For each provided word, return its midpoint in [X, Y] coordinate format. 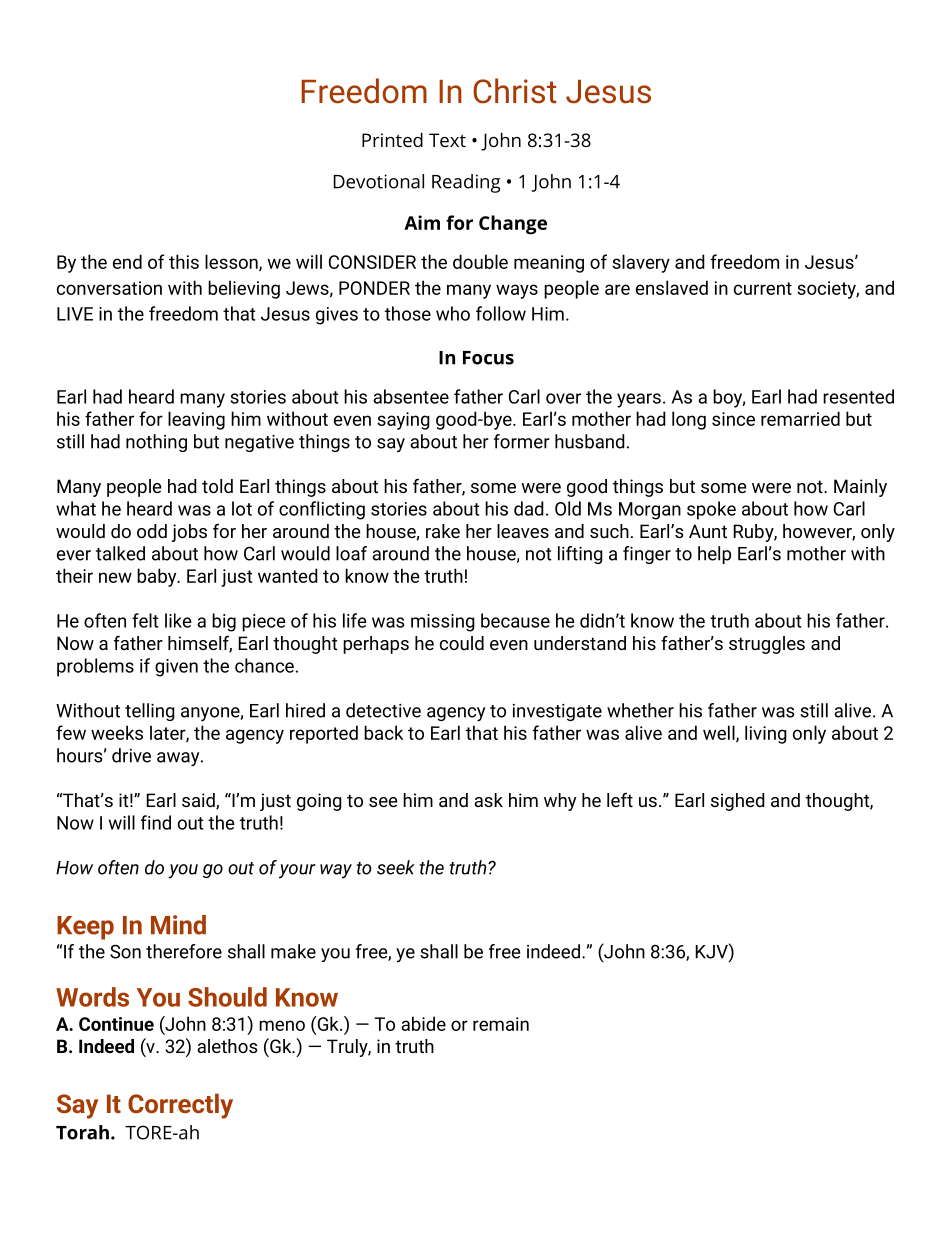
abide [423, 1023]
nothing [156, 443]
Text [447, 140]
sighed [738, 802]
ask [488, 800]
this [184, 261]
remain [501, 1024]
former [522, 441]
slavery [641, 263]
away [179, 759]
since [733, 419]
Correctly [180, 1106]
